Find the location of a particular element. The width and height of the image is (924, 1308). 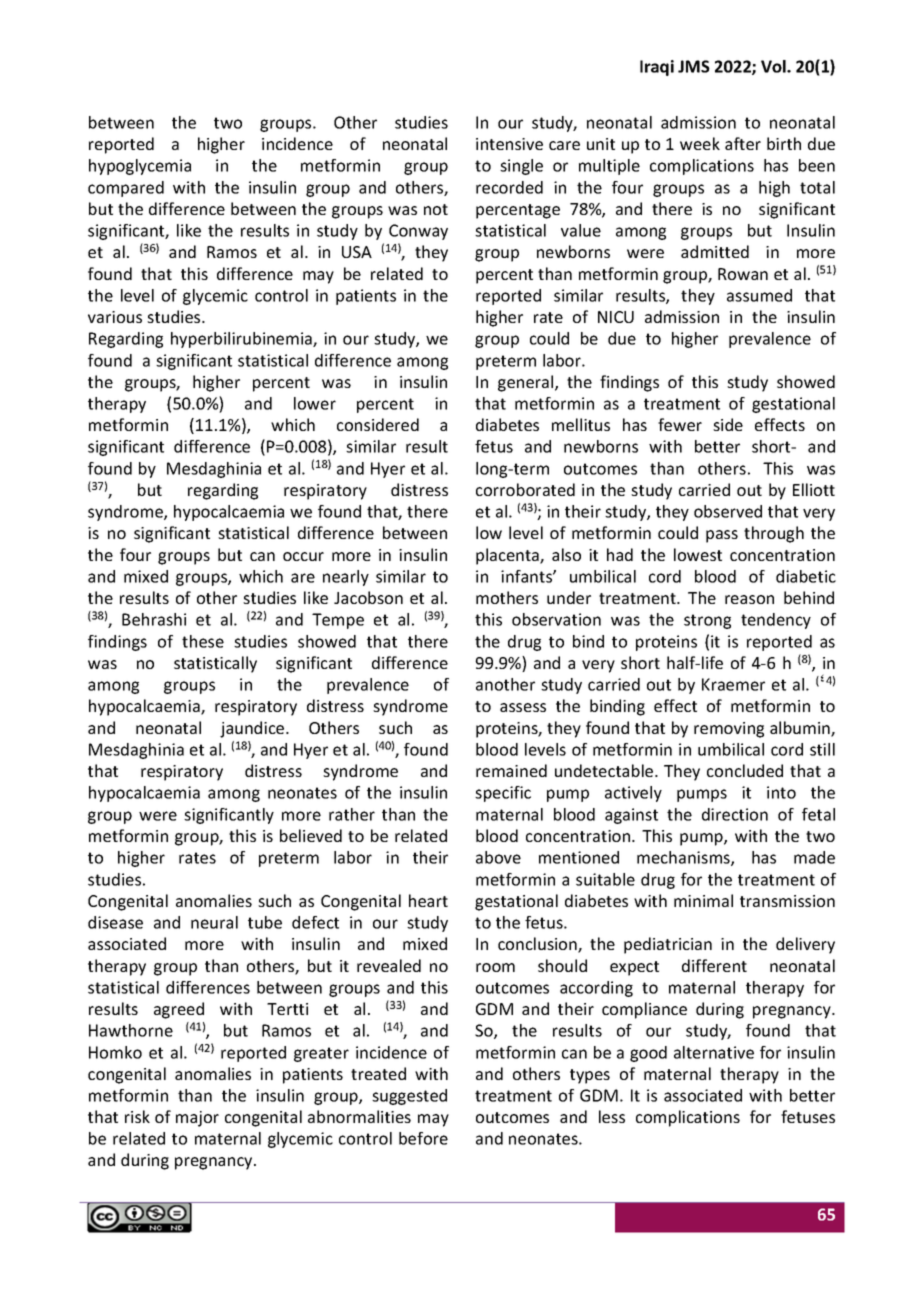

alternative is located at coordinates (714, 1052).
